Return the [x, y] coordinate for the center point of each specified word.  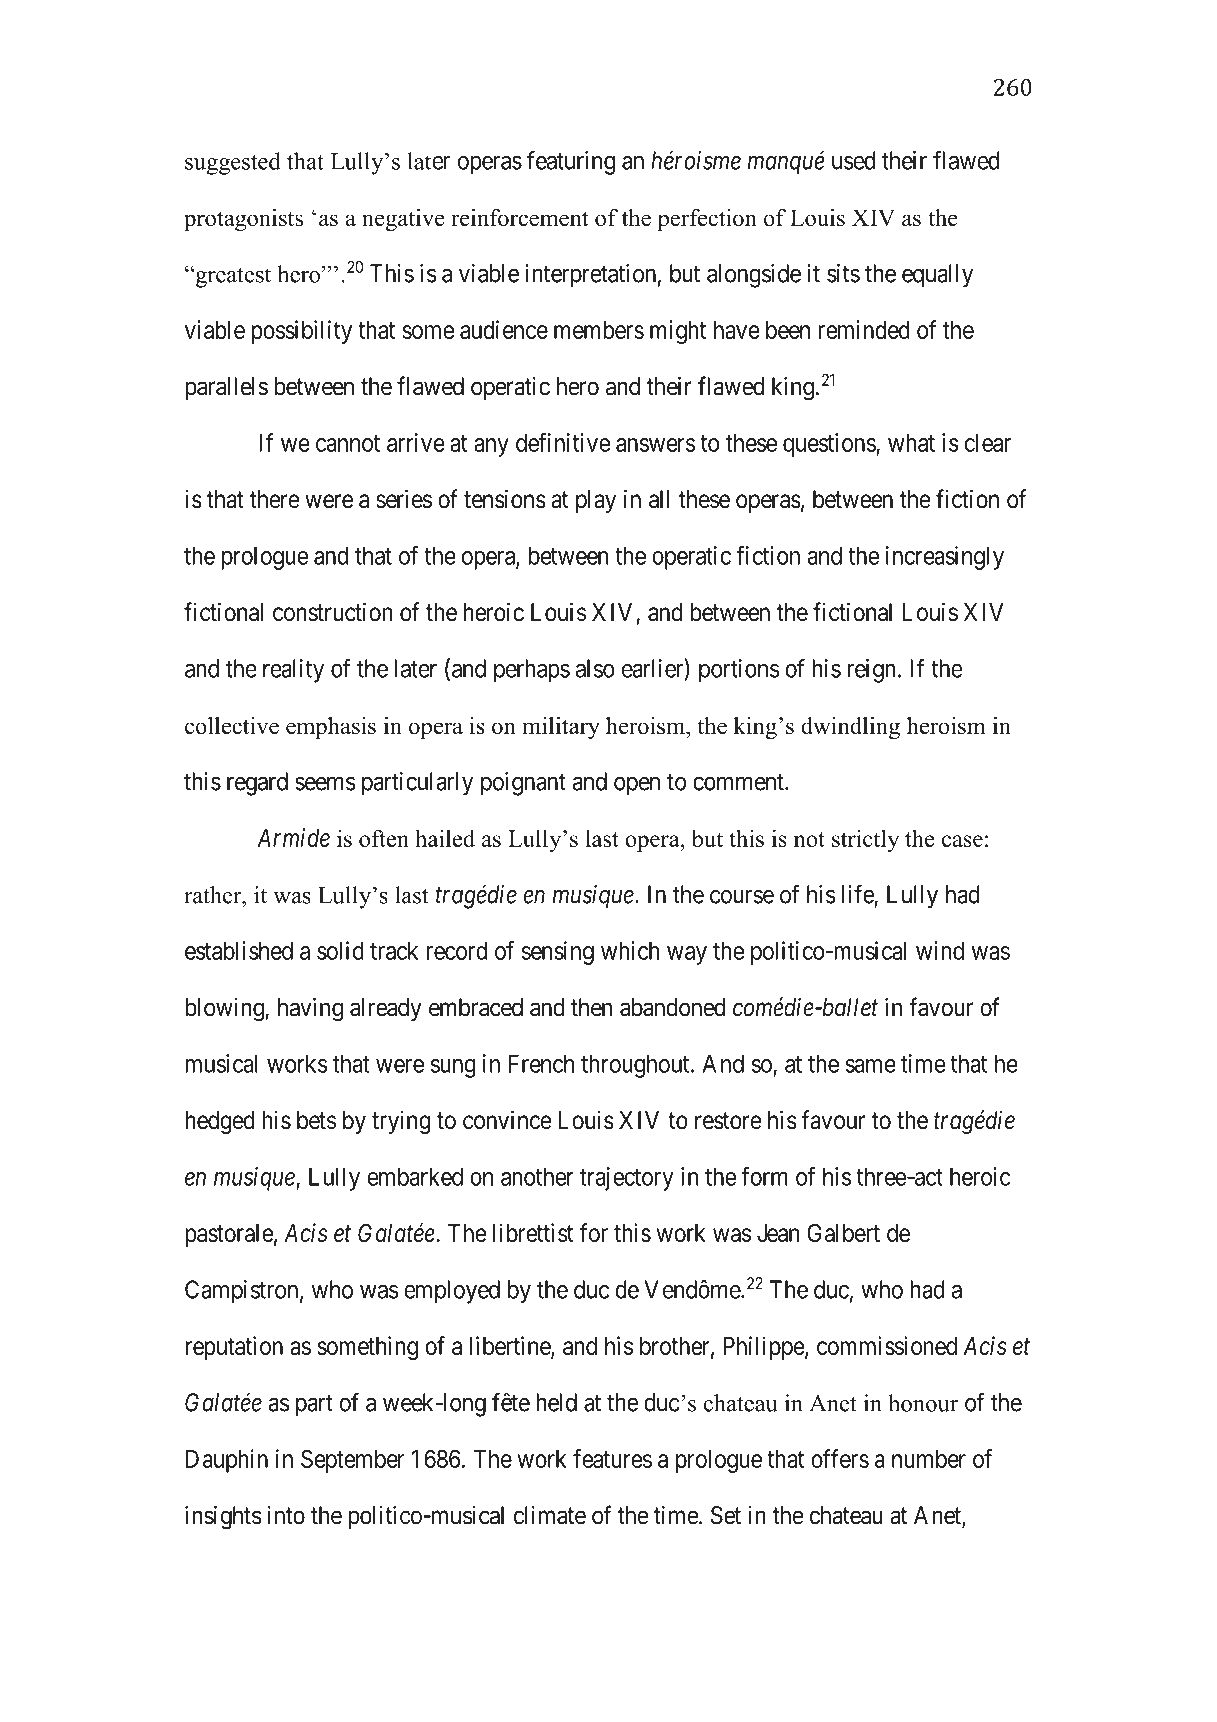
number [929, 1459]
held [556, 1402]
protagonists [243, 220]
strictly [865, 841]
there [275, 499]
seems [325, 784]
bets [316, 1120]
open [637, 786]
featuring [571, 162]
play [596, 501]
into [286, 1515]
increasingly [945, 558]
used [853, 160]
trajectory [627, 1179]
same [870, 1066]
